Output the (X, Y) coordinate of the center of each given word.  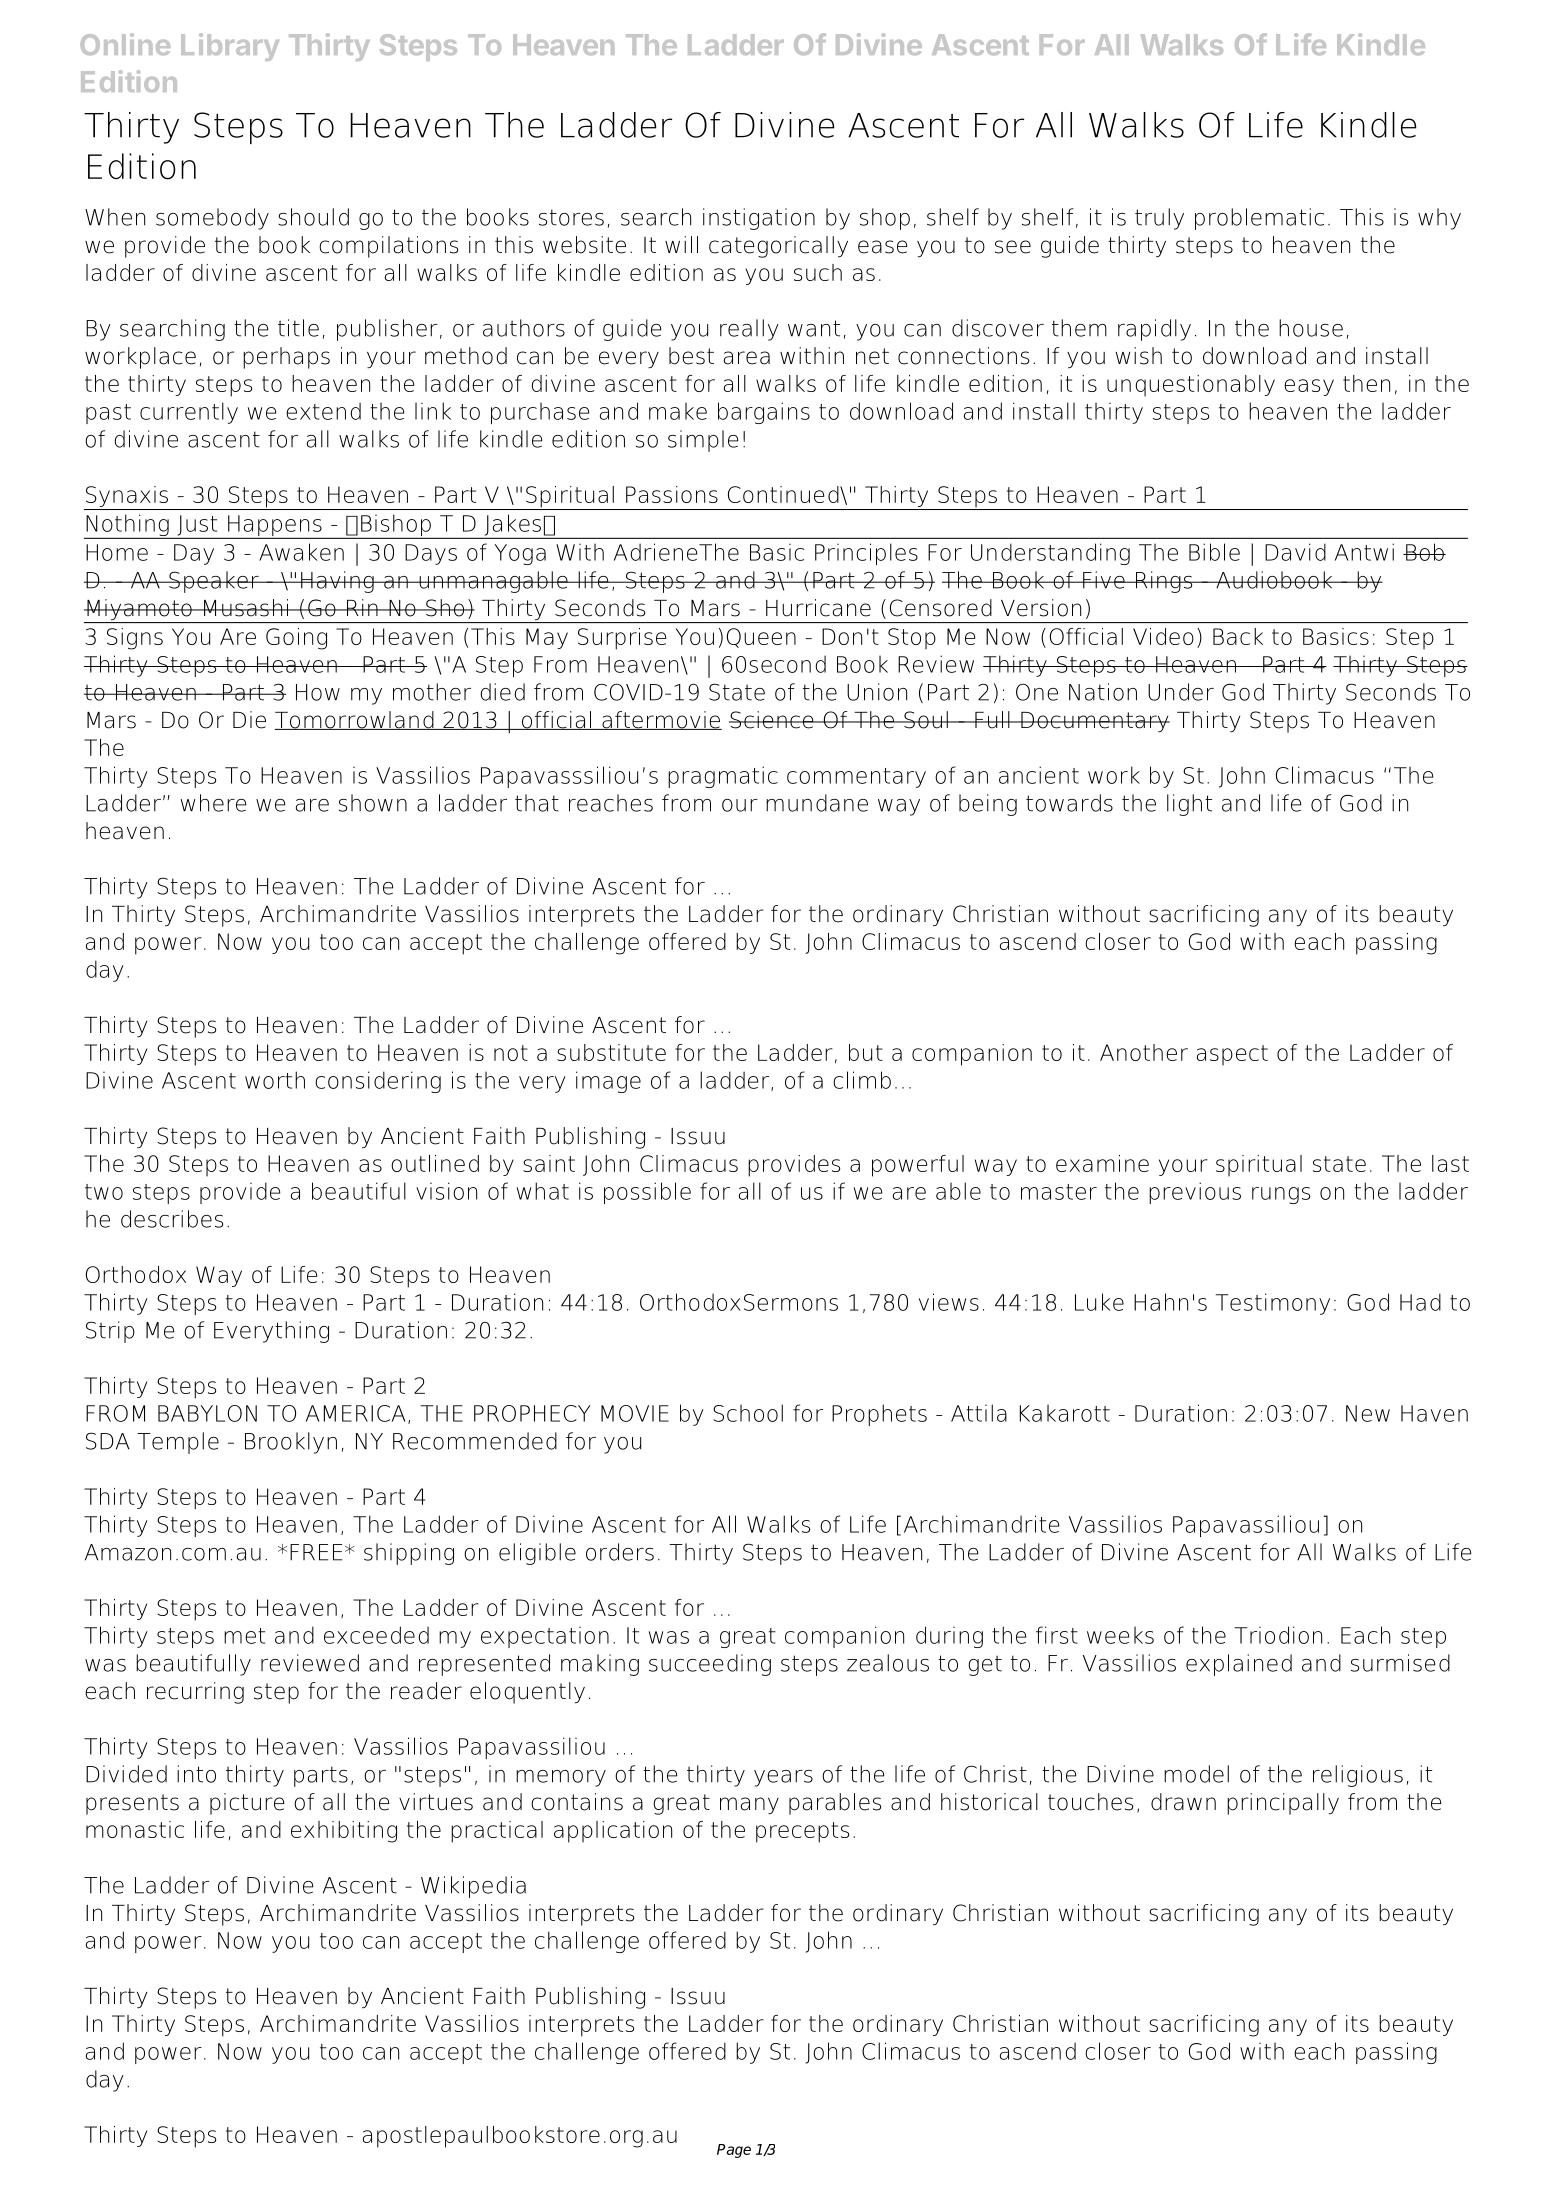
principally (1283, 1804)
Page (734, 2151)
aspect (1232, 1055)
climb (862, 1080)
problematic (1259, 219)
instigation (759, 219)
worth (275, 1080)
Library (230, 47)
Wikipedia (473, 1887)
